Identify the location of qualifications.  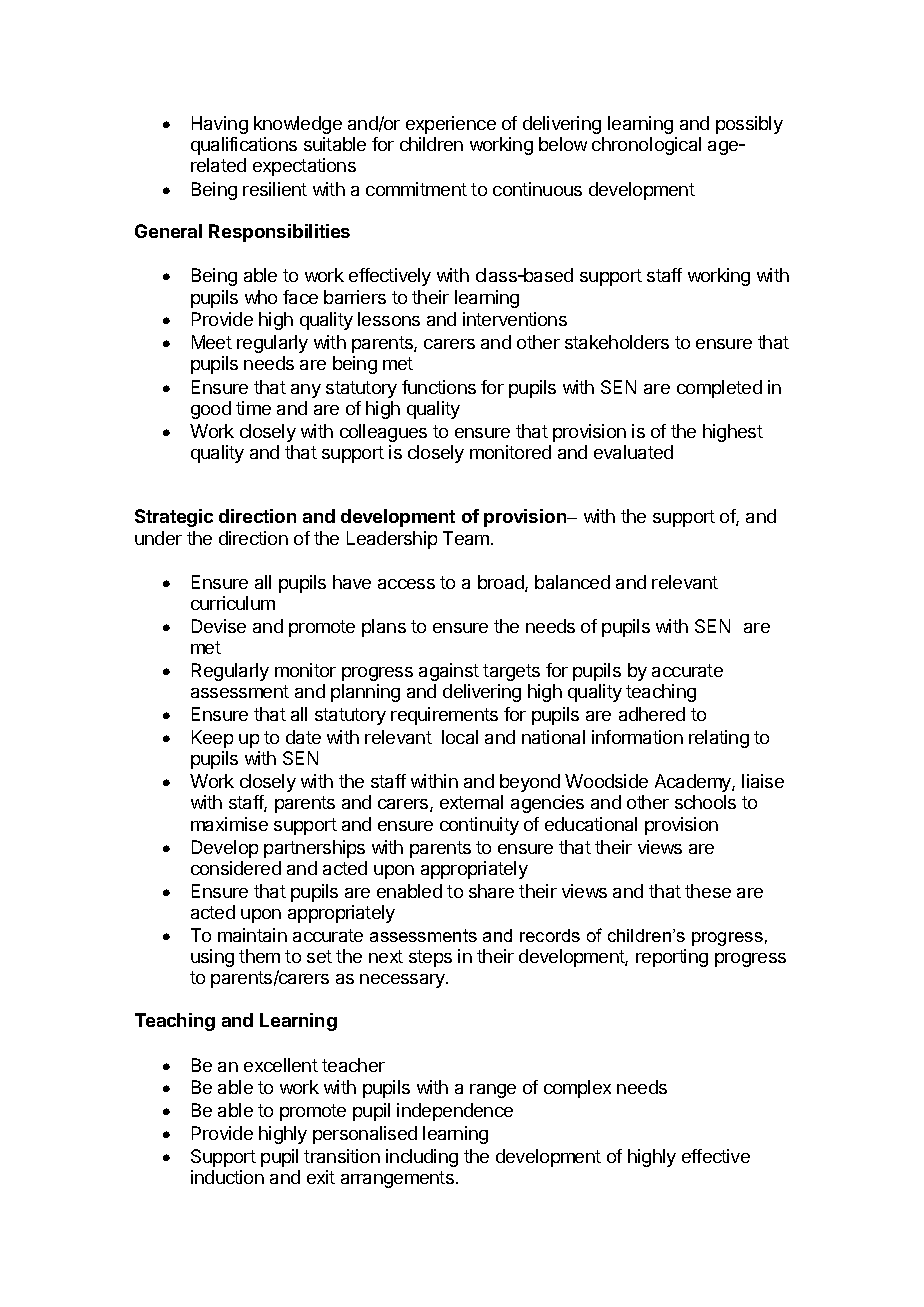
(244, 146).
